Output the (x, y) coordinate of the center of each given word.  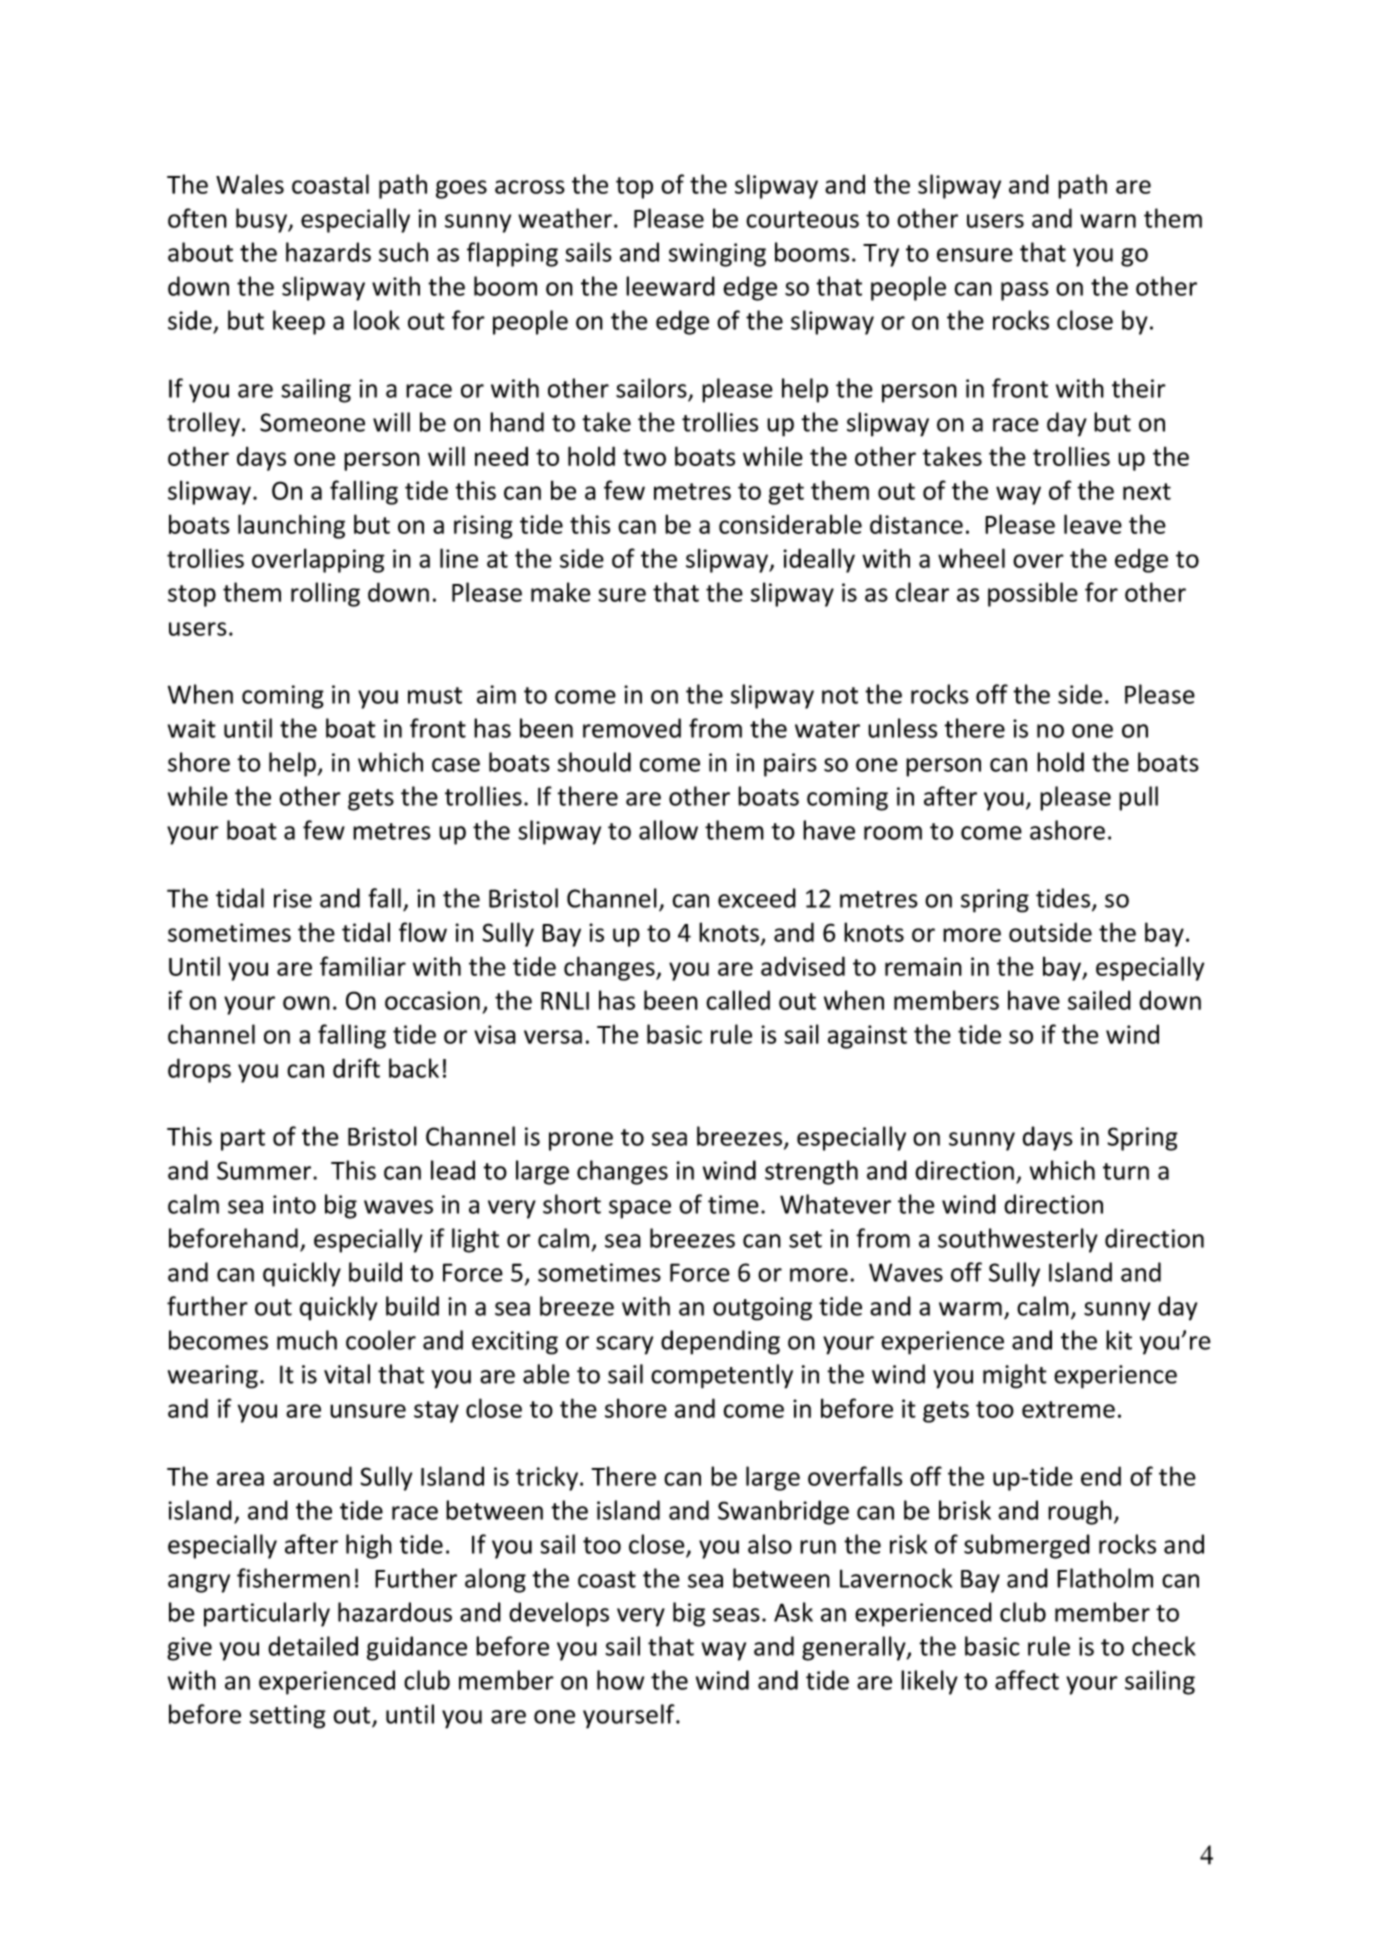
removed (632, 728)
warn (1108, 221)
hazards (328, 252)
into (294, 1204)
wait (192, 728)
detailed (313, 1646)
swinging (717, 255)
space (640, 1209)
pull (1138, 798)
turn (1126, 1171)
